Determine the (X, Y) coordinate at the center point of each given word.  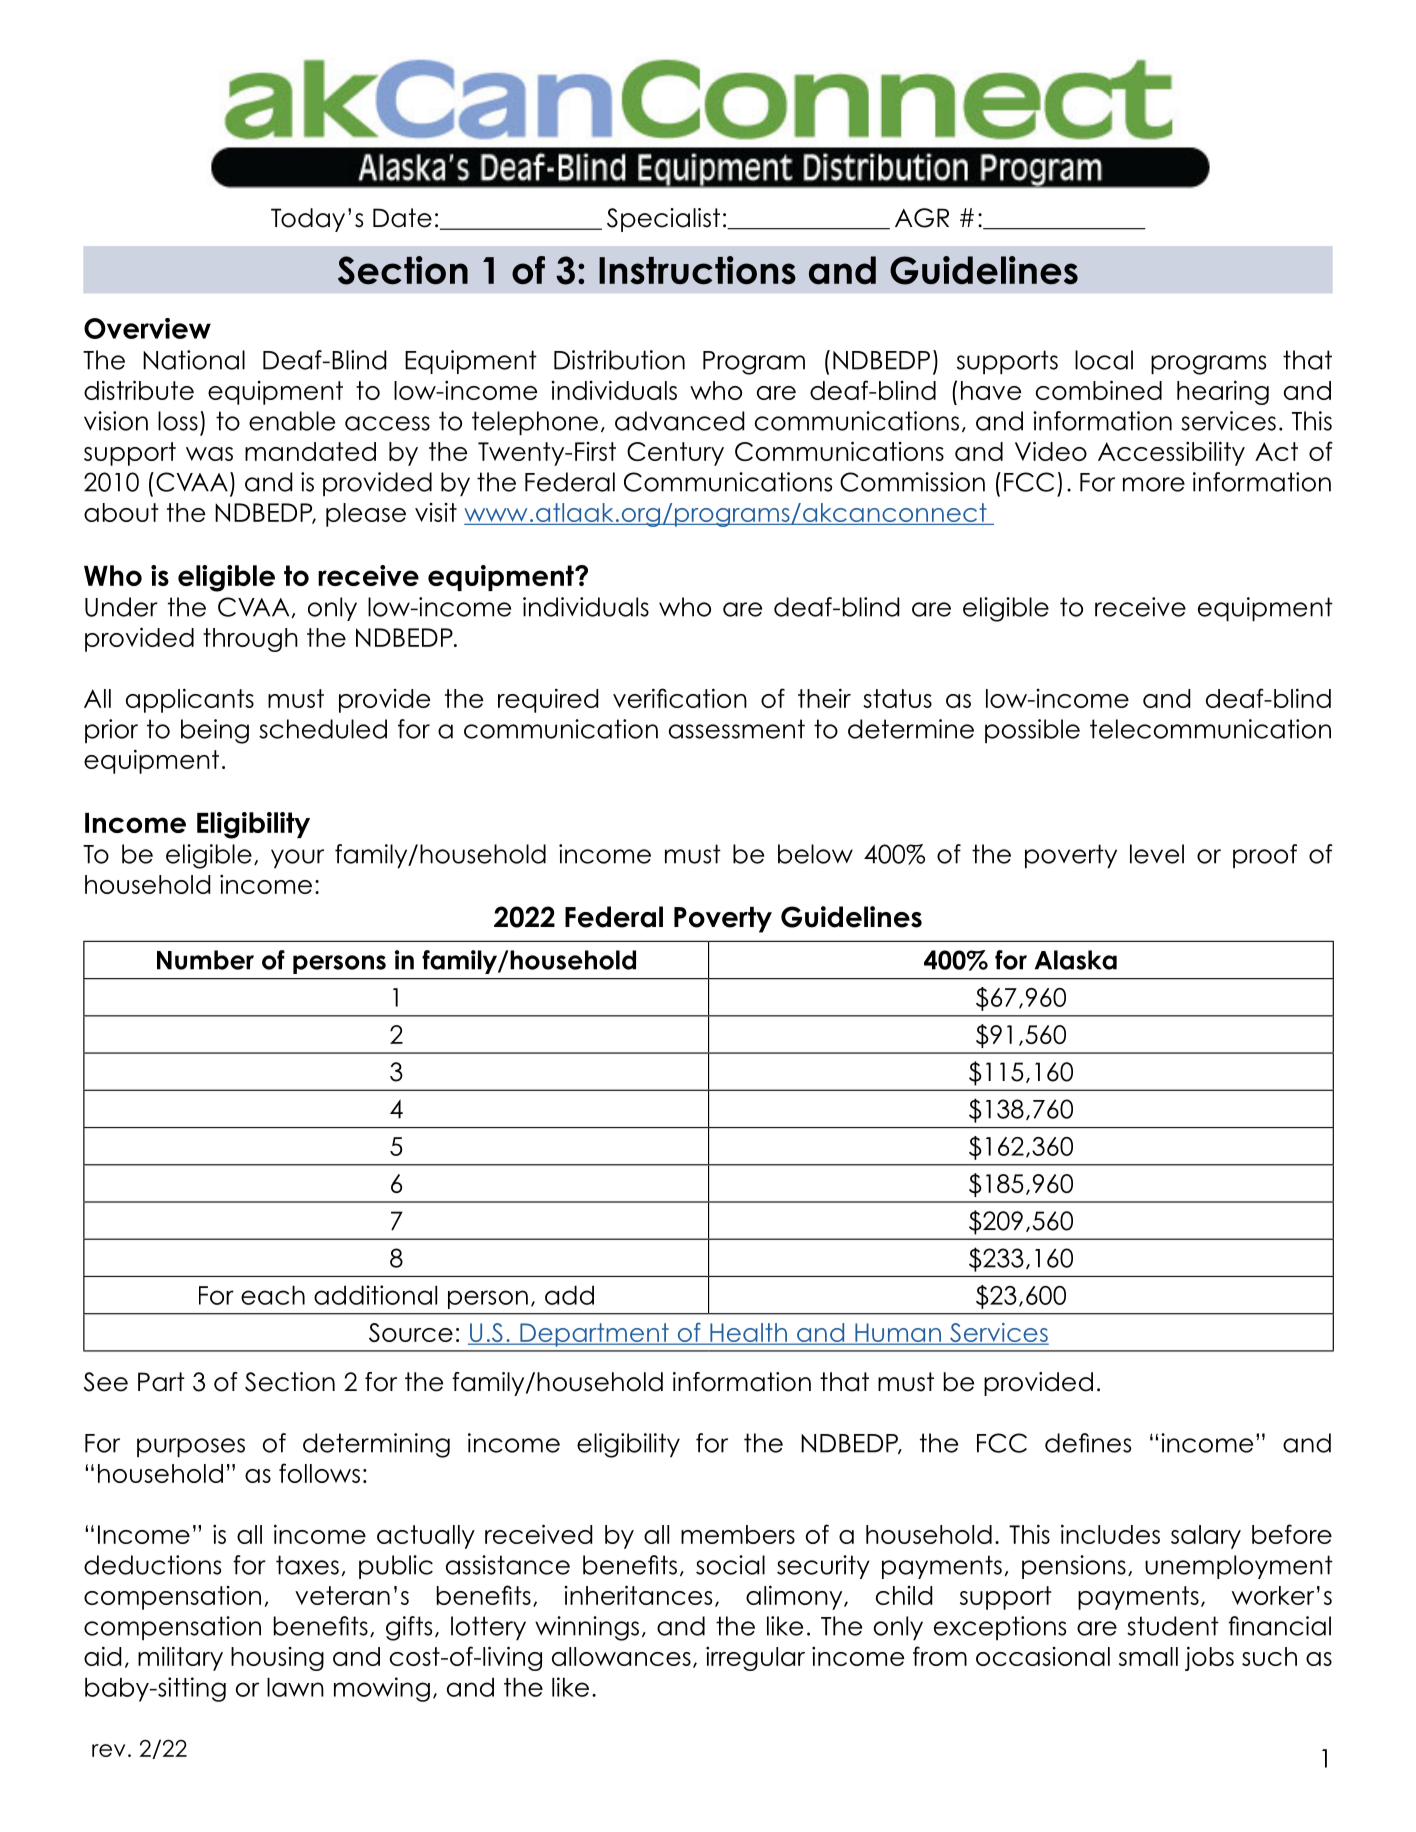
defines (1088, 1443)
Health (748, 1333)
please (366, 515)
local (1104, 360)
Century (675, 454)
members (738, 1534)
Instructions (697, 270)
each (273, 1295)
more (1154, 484)
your (297, 858)
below (815, 854)
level (1157, 854)
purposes (191, 1447)
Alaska (1076, 960)
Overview (147, 328)
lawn (295, 1687)
